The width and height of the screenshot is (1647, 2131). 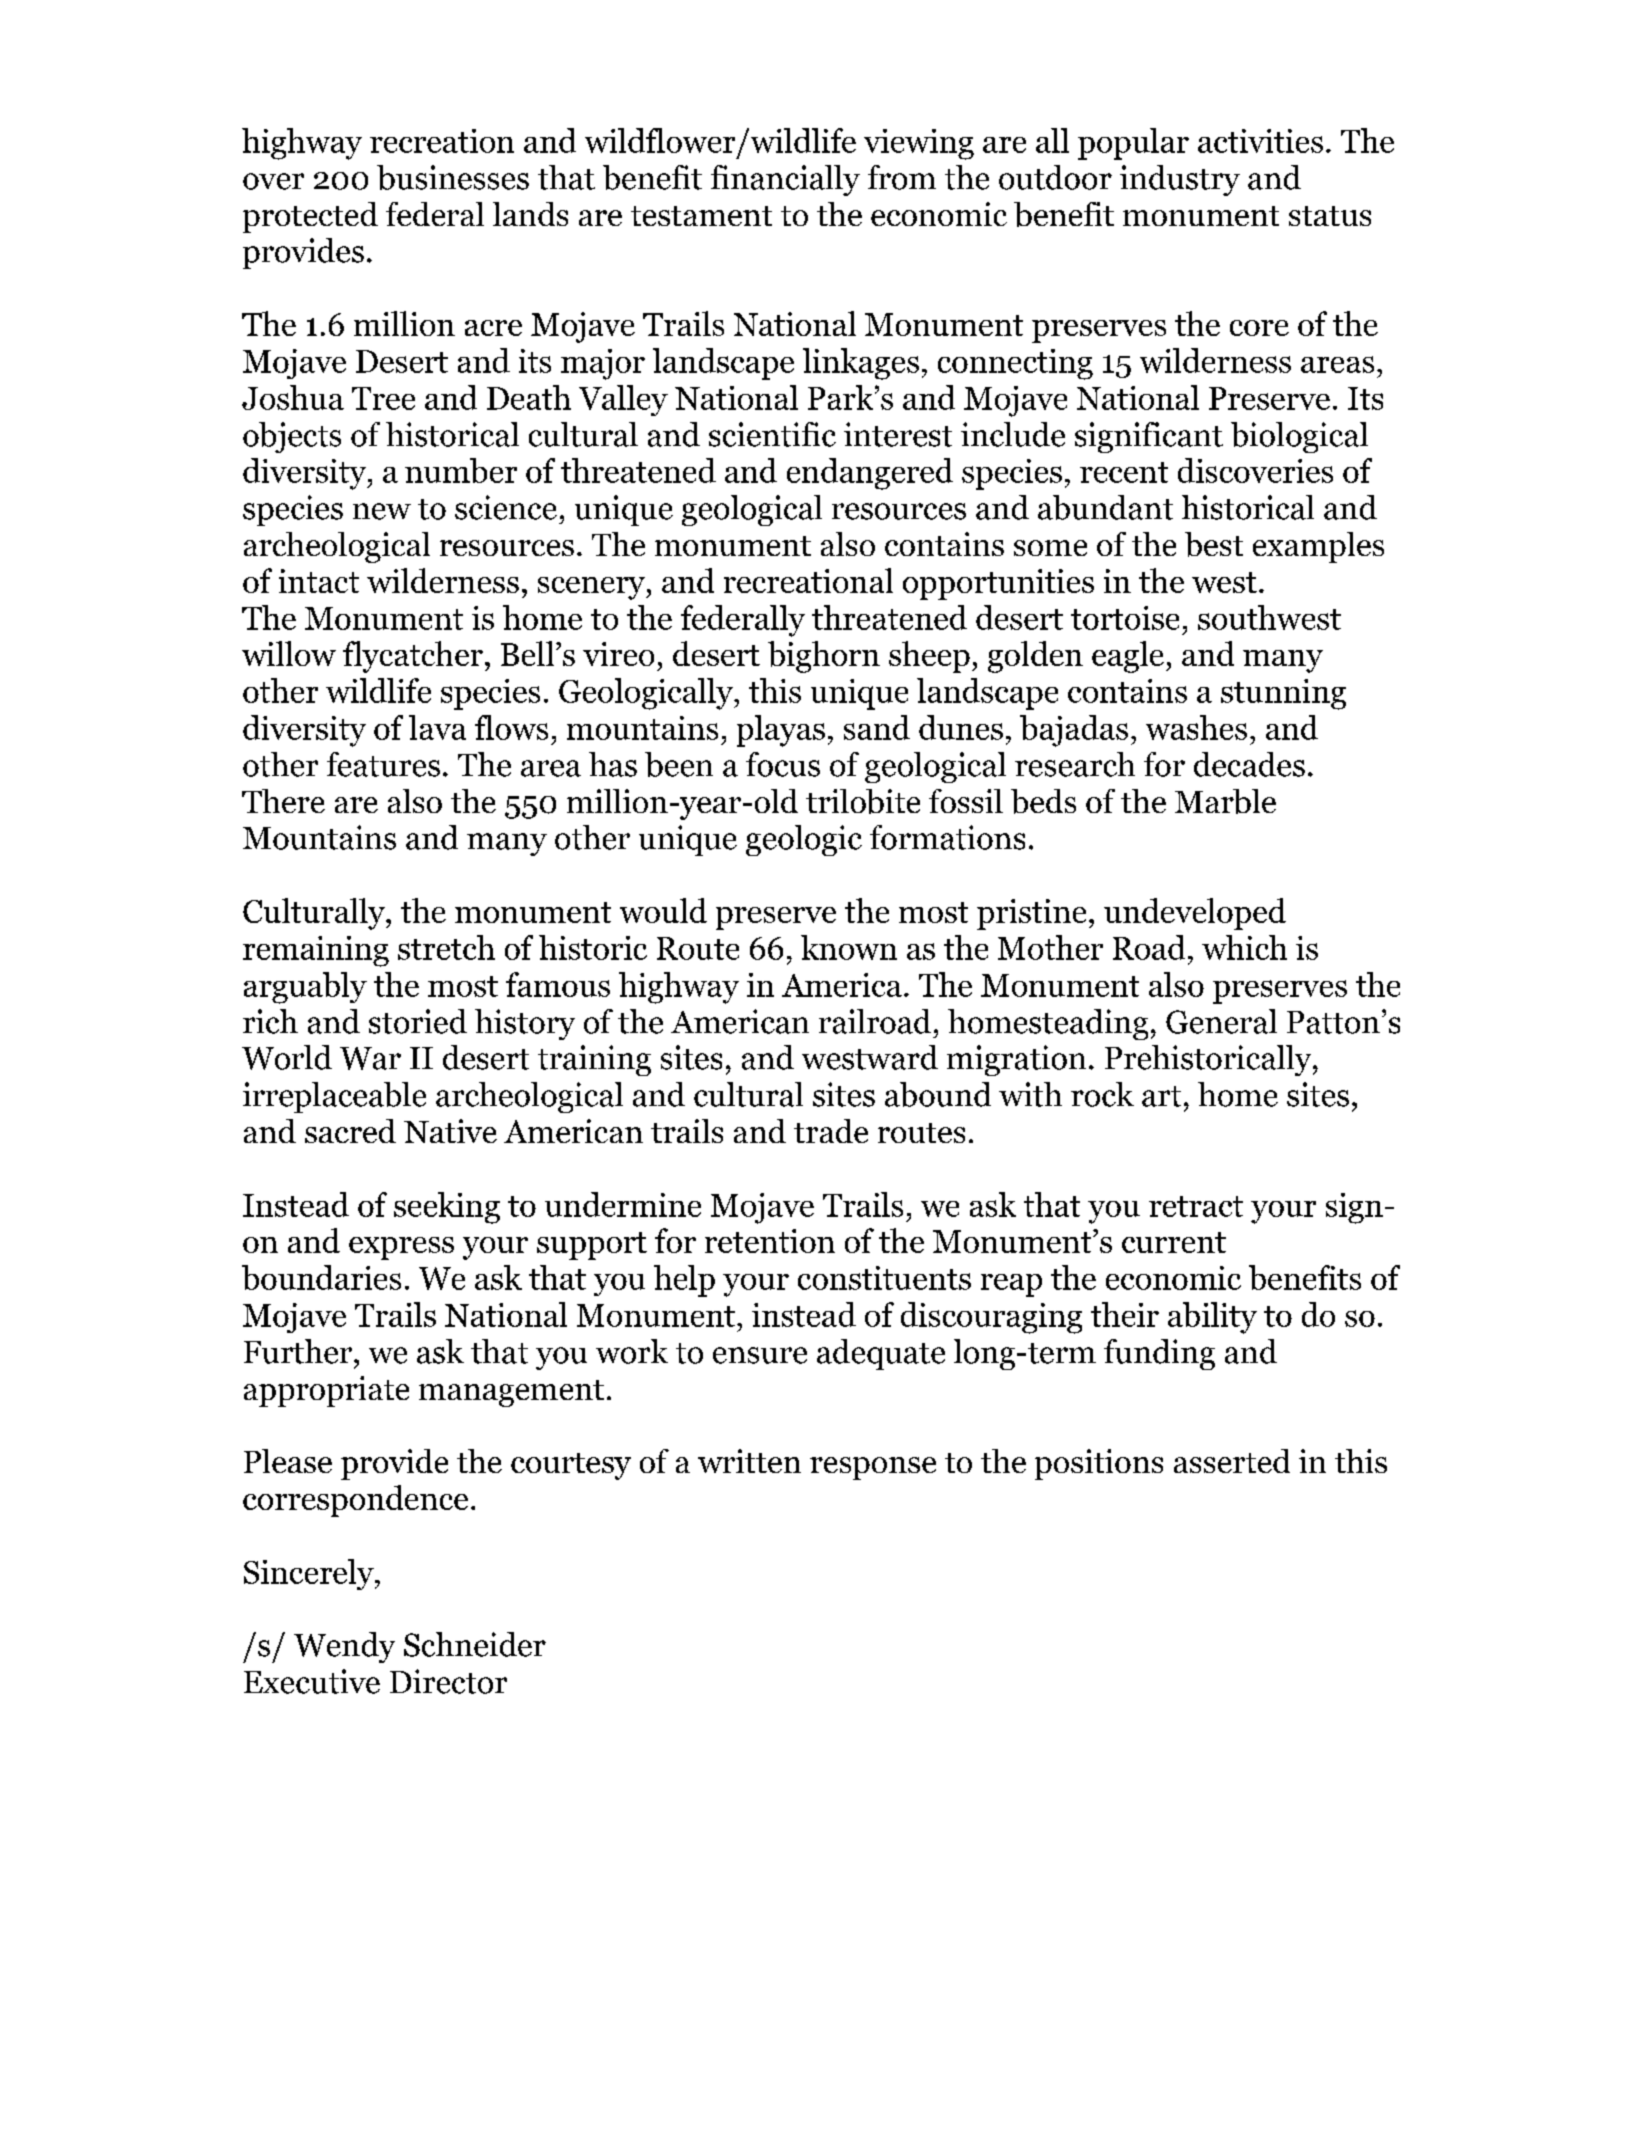 What do you see at coordinates (1221, 1021) in the screenshot?
I see `General` at bounding box center [1221, 1021].
